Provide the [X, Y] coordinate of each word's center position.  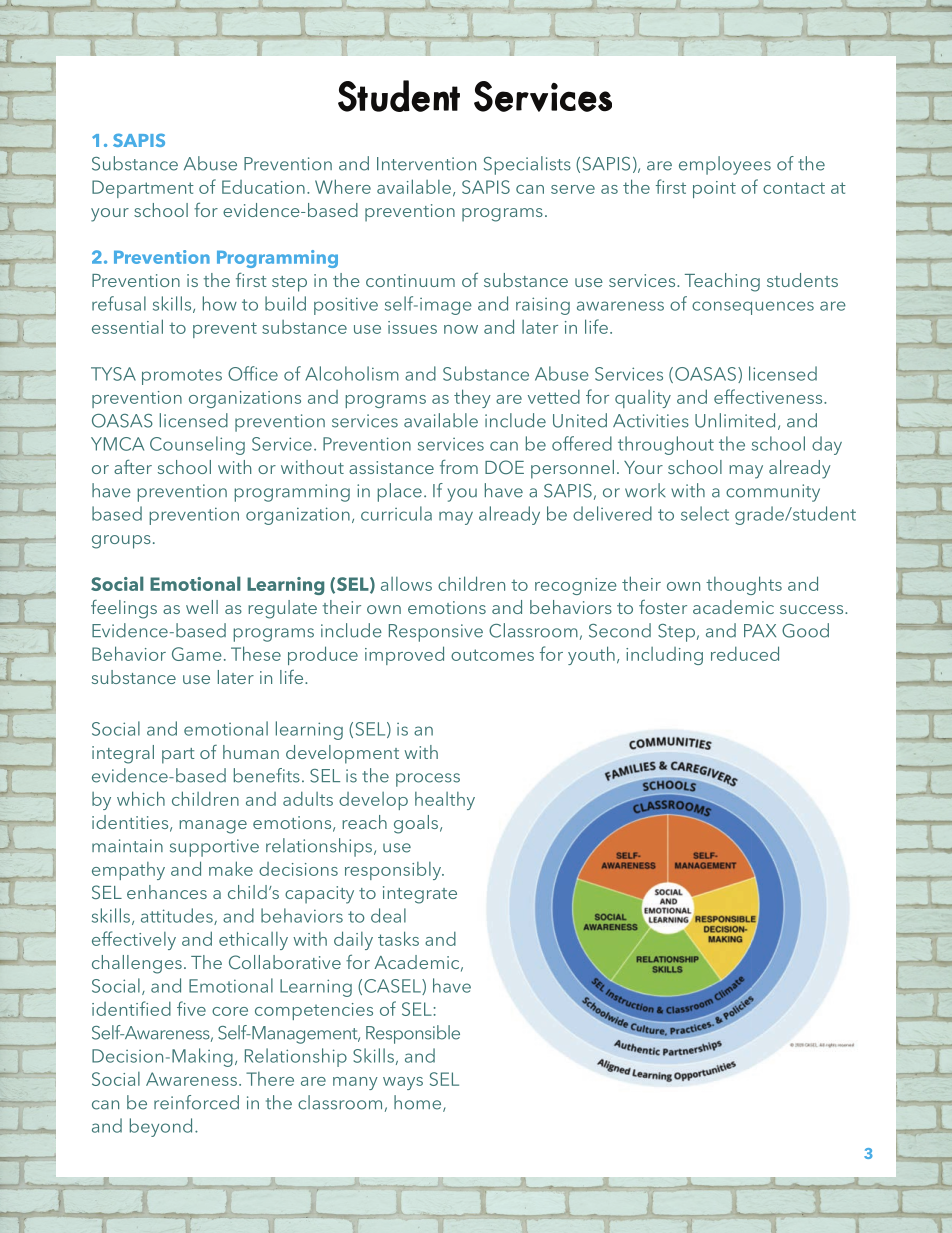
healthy [445, 801]
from [459, 466]
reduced [745, 653]
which [141, 798]
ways [403, 1083]
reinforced [196, 1102]
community [773, 493]
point [714, 189]
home [419, 1103]
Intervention [426, 164]
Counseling [197, 445]
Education [263, 187]
